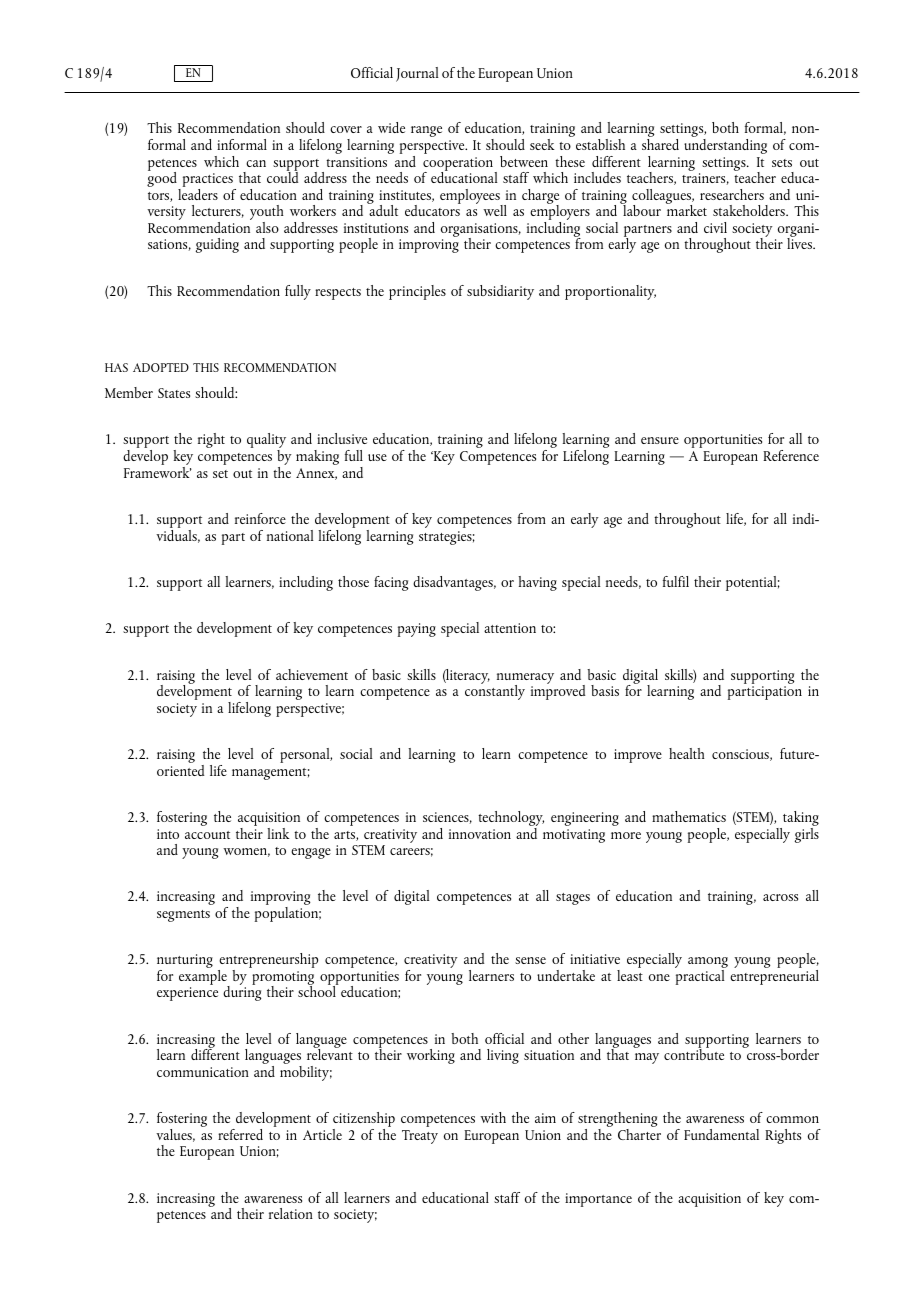  What do you see at coordinates (708, 964) in the image?
I see `among` at bounding box center [708, 964].
